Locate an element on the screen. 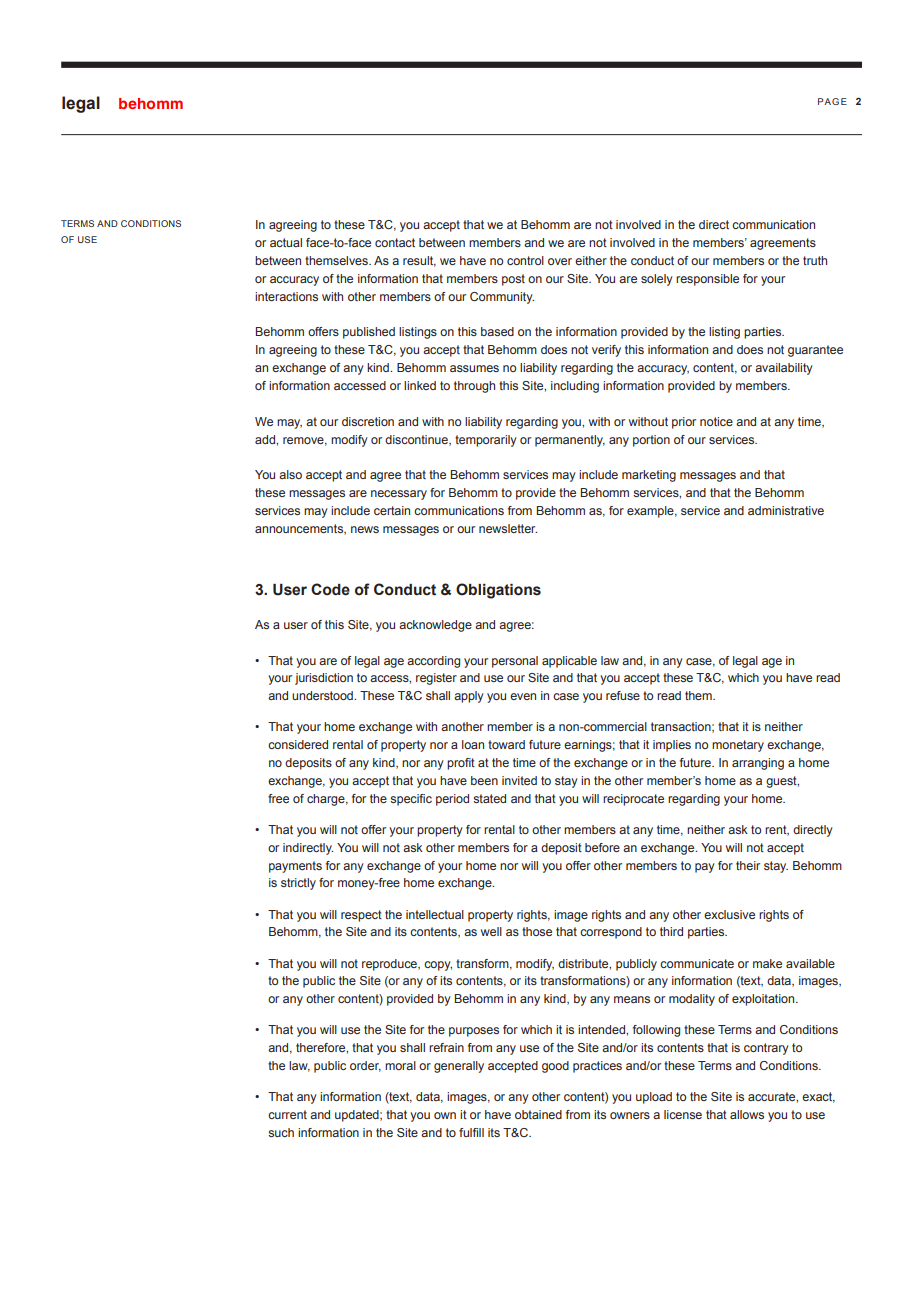 The image size is (924, 1308). responsible is located at coordinates (707, 280).
